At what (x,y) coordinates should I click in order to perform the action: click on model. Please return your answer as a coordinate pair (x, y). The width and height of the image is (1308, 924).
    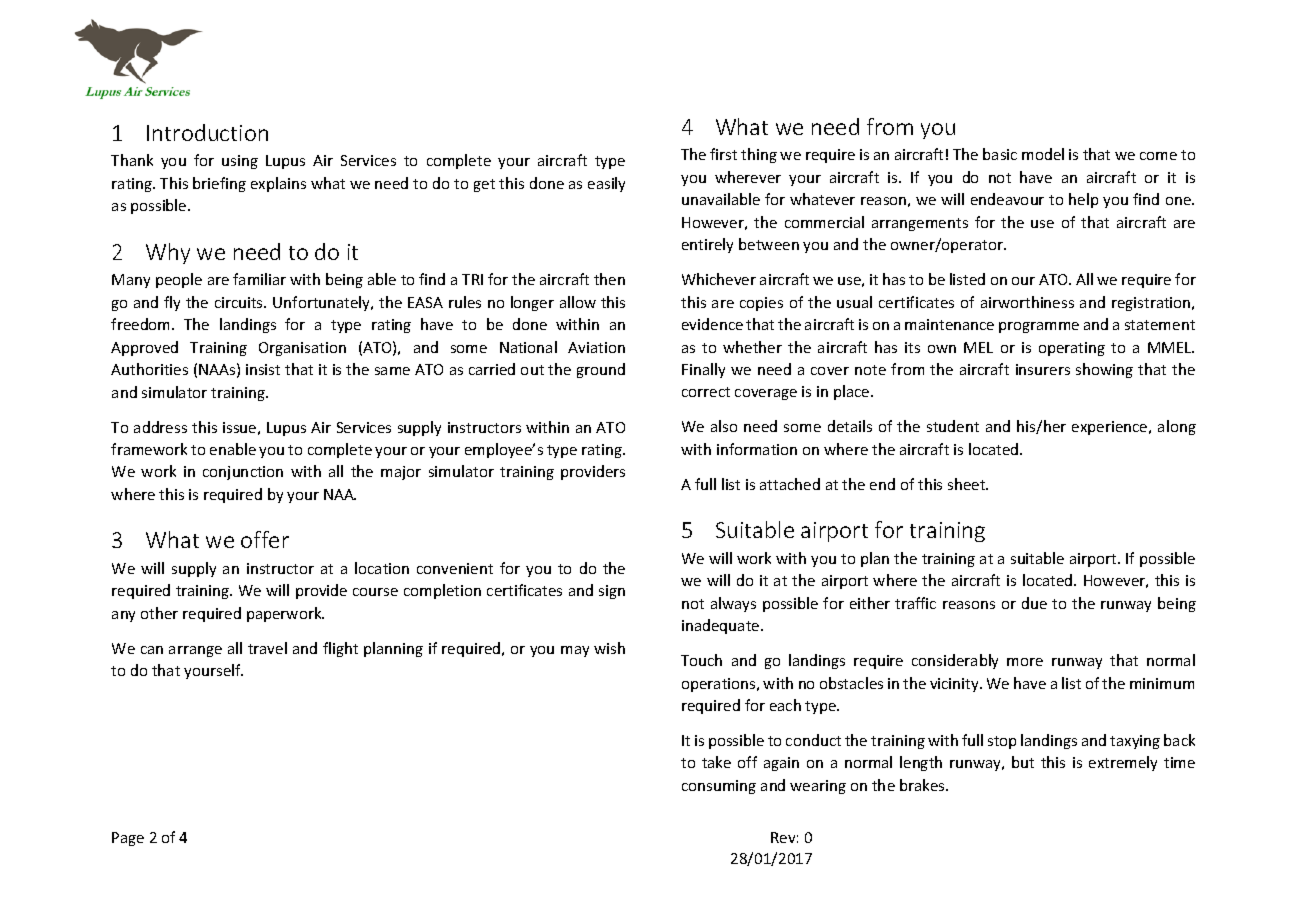
    Looking at the image, I should click on (1043, 154).
